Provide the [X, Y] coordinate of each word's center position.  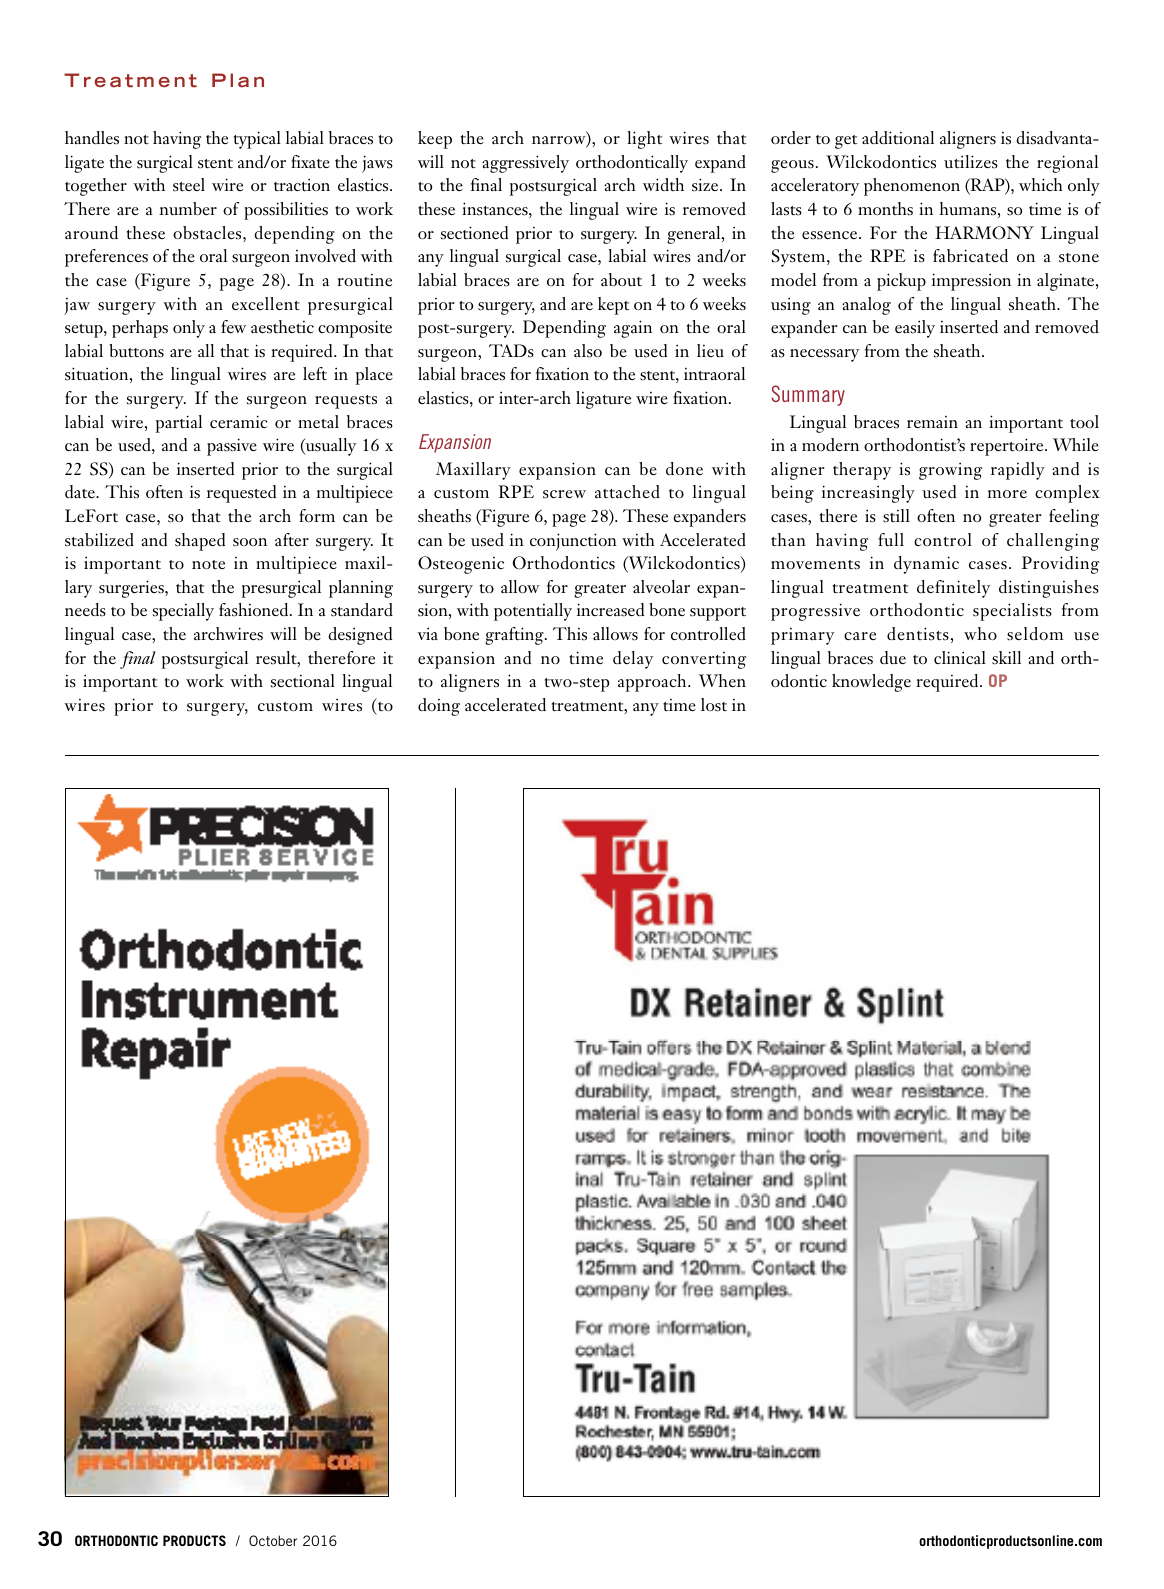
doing [439, 707]
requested [241, 494]
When [722, 680]
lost [714, 705]
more [1007, 494]
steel [189, 185]
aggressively [525, 164]
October [273, 1540]
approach [653, 683]
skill [1006, 658]
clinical [960, 657]
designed [360, 636]
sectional [303, 680]
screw [564, 494]
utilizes [971, 162]
